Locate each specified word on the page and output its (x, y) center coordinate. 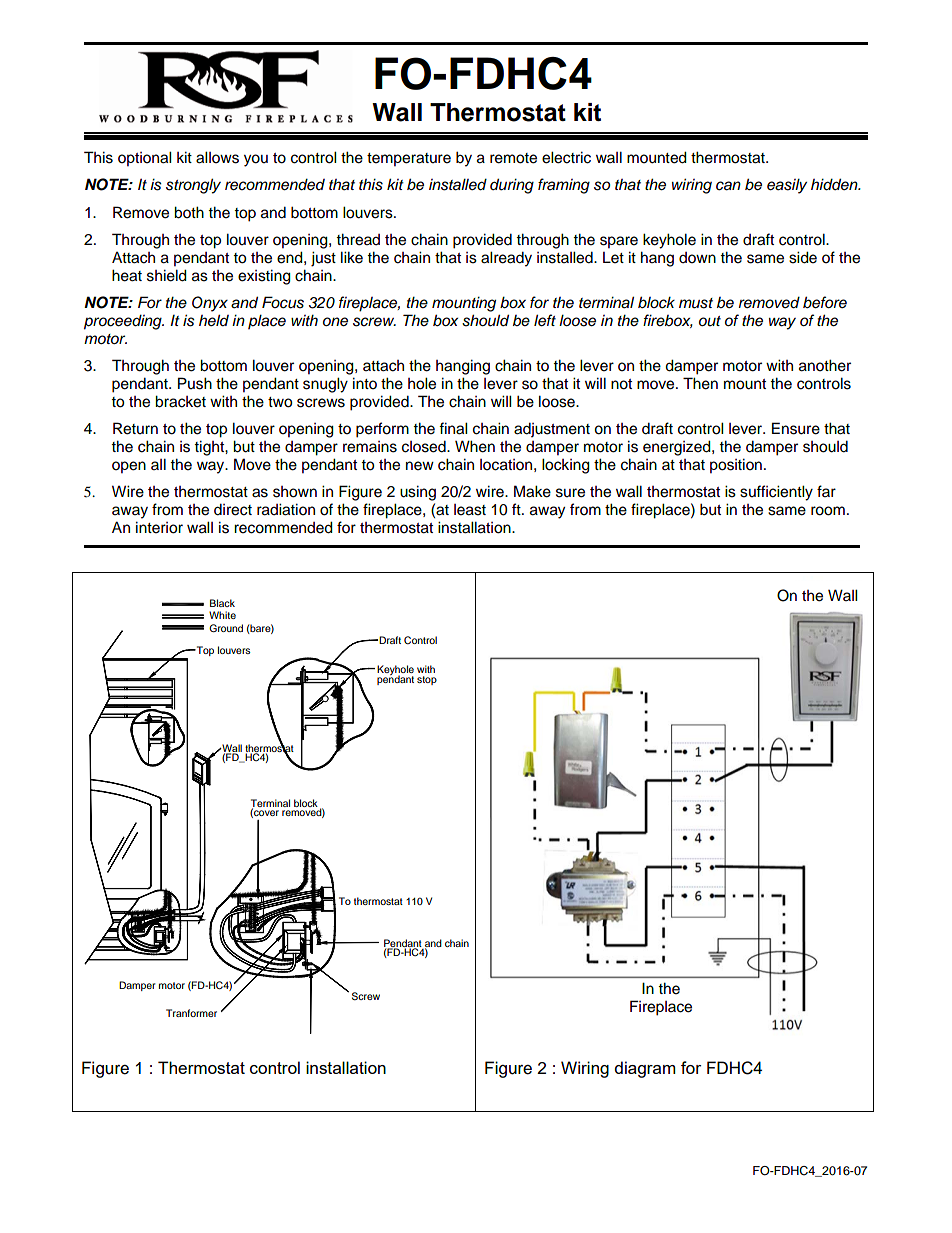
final (453, 428)
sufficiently (776, 493)
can (728, 186)
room (828, 511)
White (222, 615)
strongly (193, 186)
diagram (645, 1069)
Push (195, 383)
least (470, 510)
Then (700, 383)
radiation (286, 509)
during (512, 186)
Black (222, 603)
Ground (226, 628)
